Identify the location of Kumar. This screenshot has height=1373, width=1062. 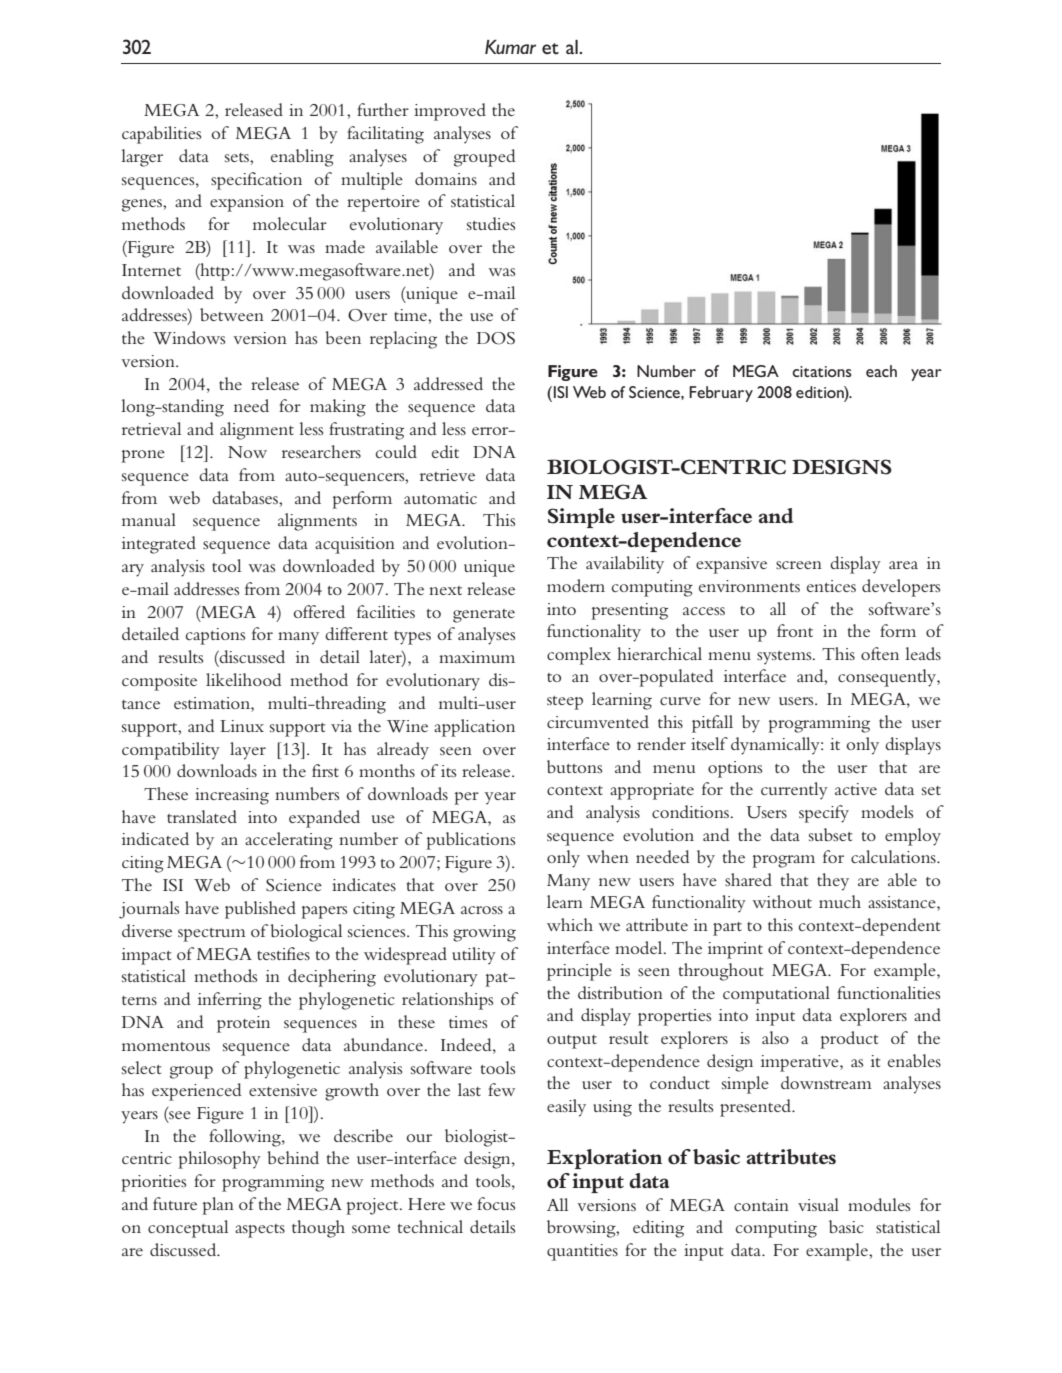
(510, 47).
